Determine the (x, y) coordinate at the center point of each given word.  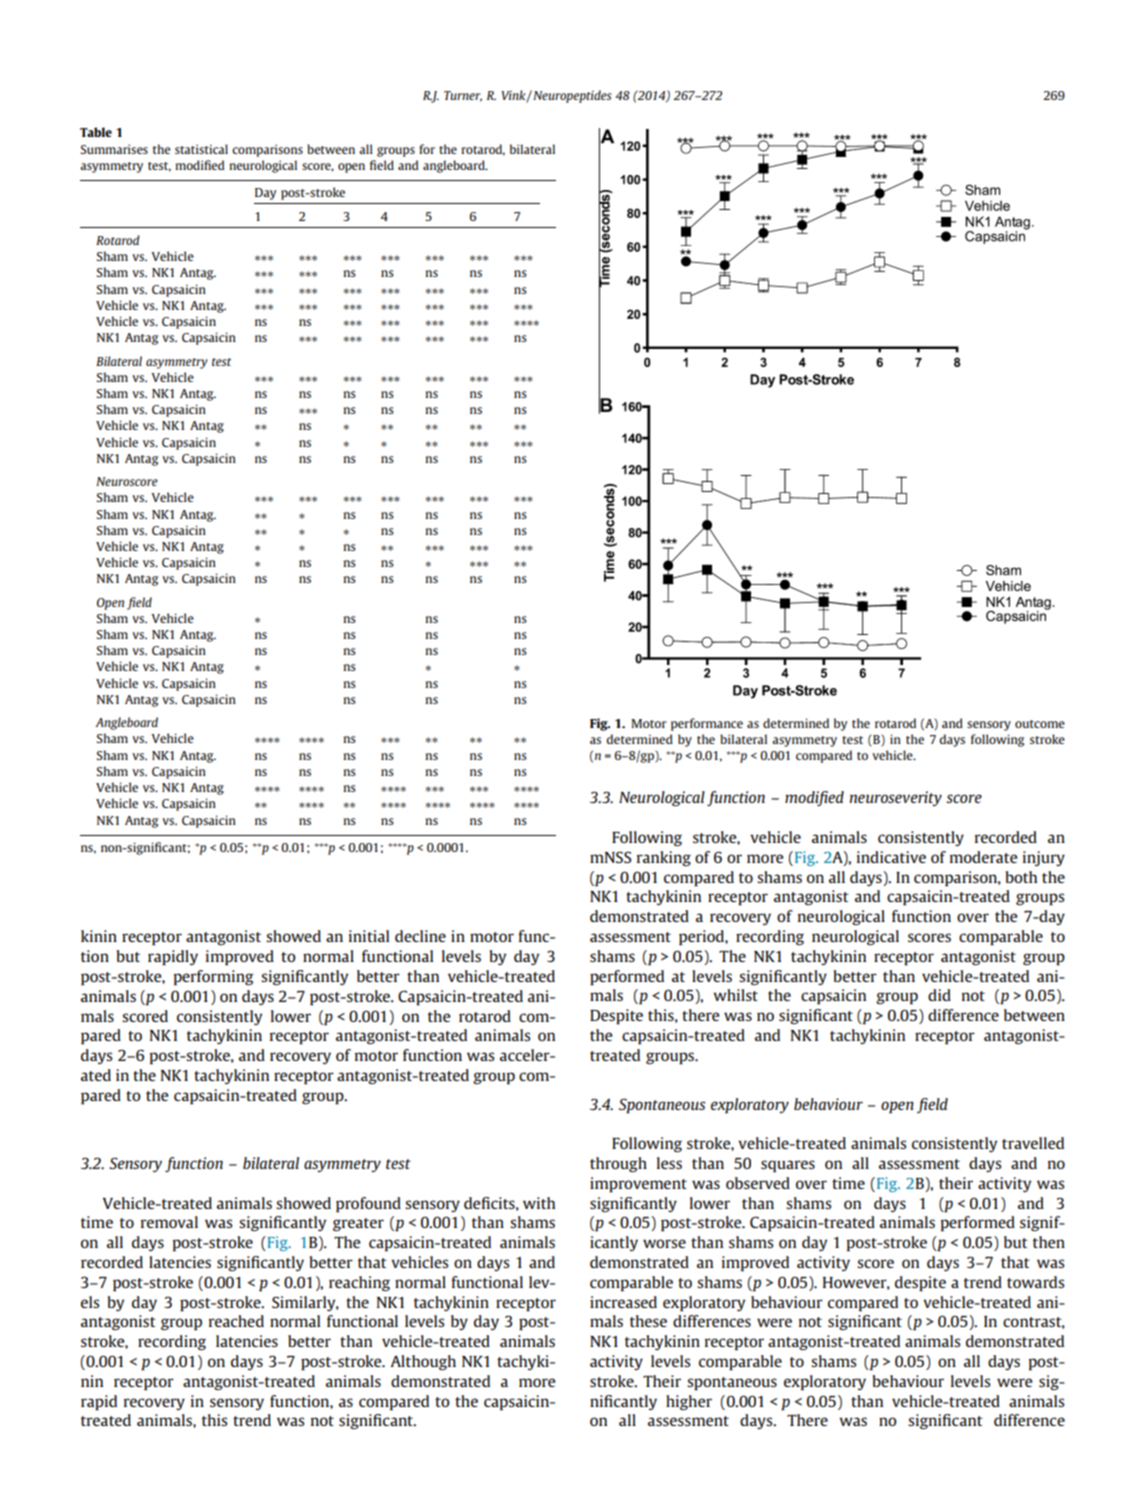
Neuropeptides (571, 96)
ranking (664, 858)
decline (420, 936)
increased (623, 1302)
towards (1036, 1282)
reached (236, 1321)
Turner (463, 96)
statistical (201, 149)
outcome (1040, 724)
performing (214, 978)
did (939, 995)
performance (707, 724)
